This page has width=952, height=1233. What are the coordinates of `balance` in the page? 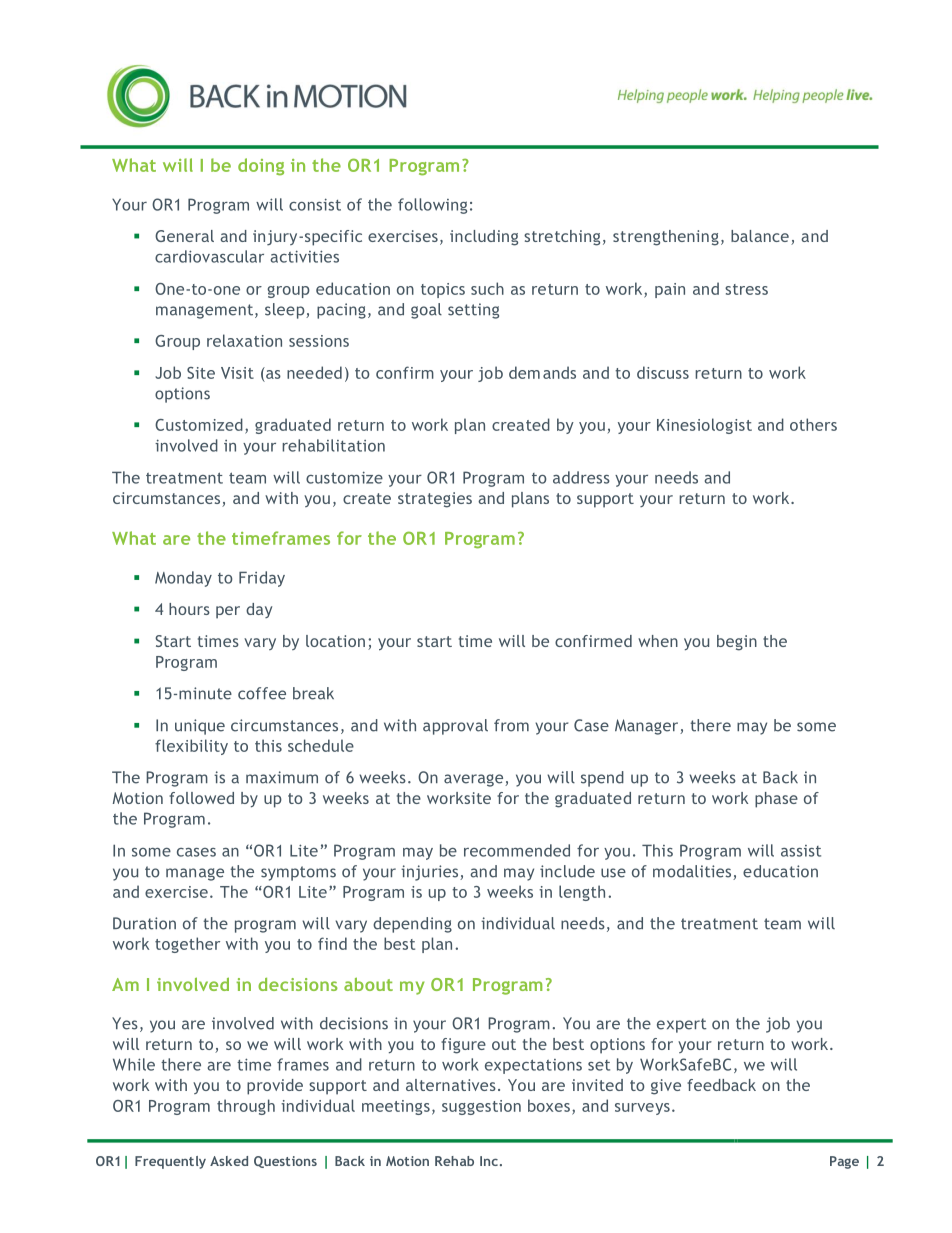 It's located at (760, 236).
